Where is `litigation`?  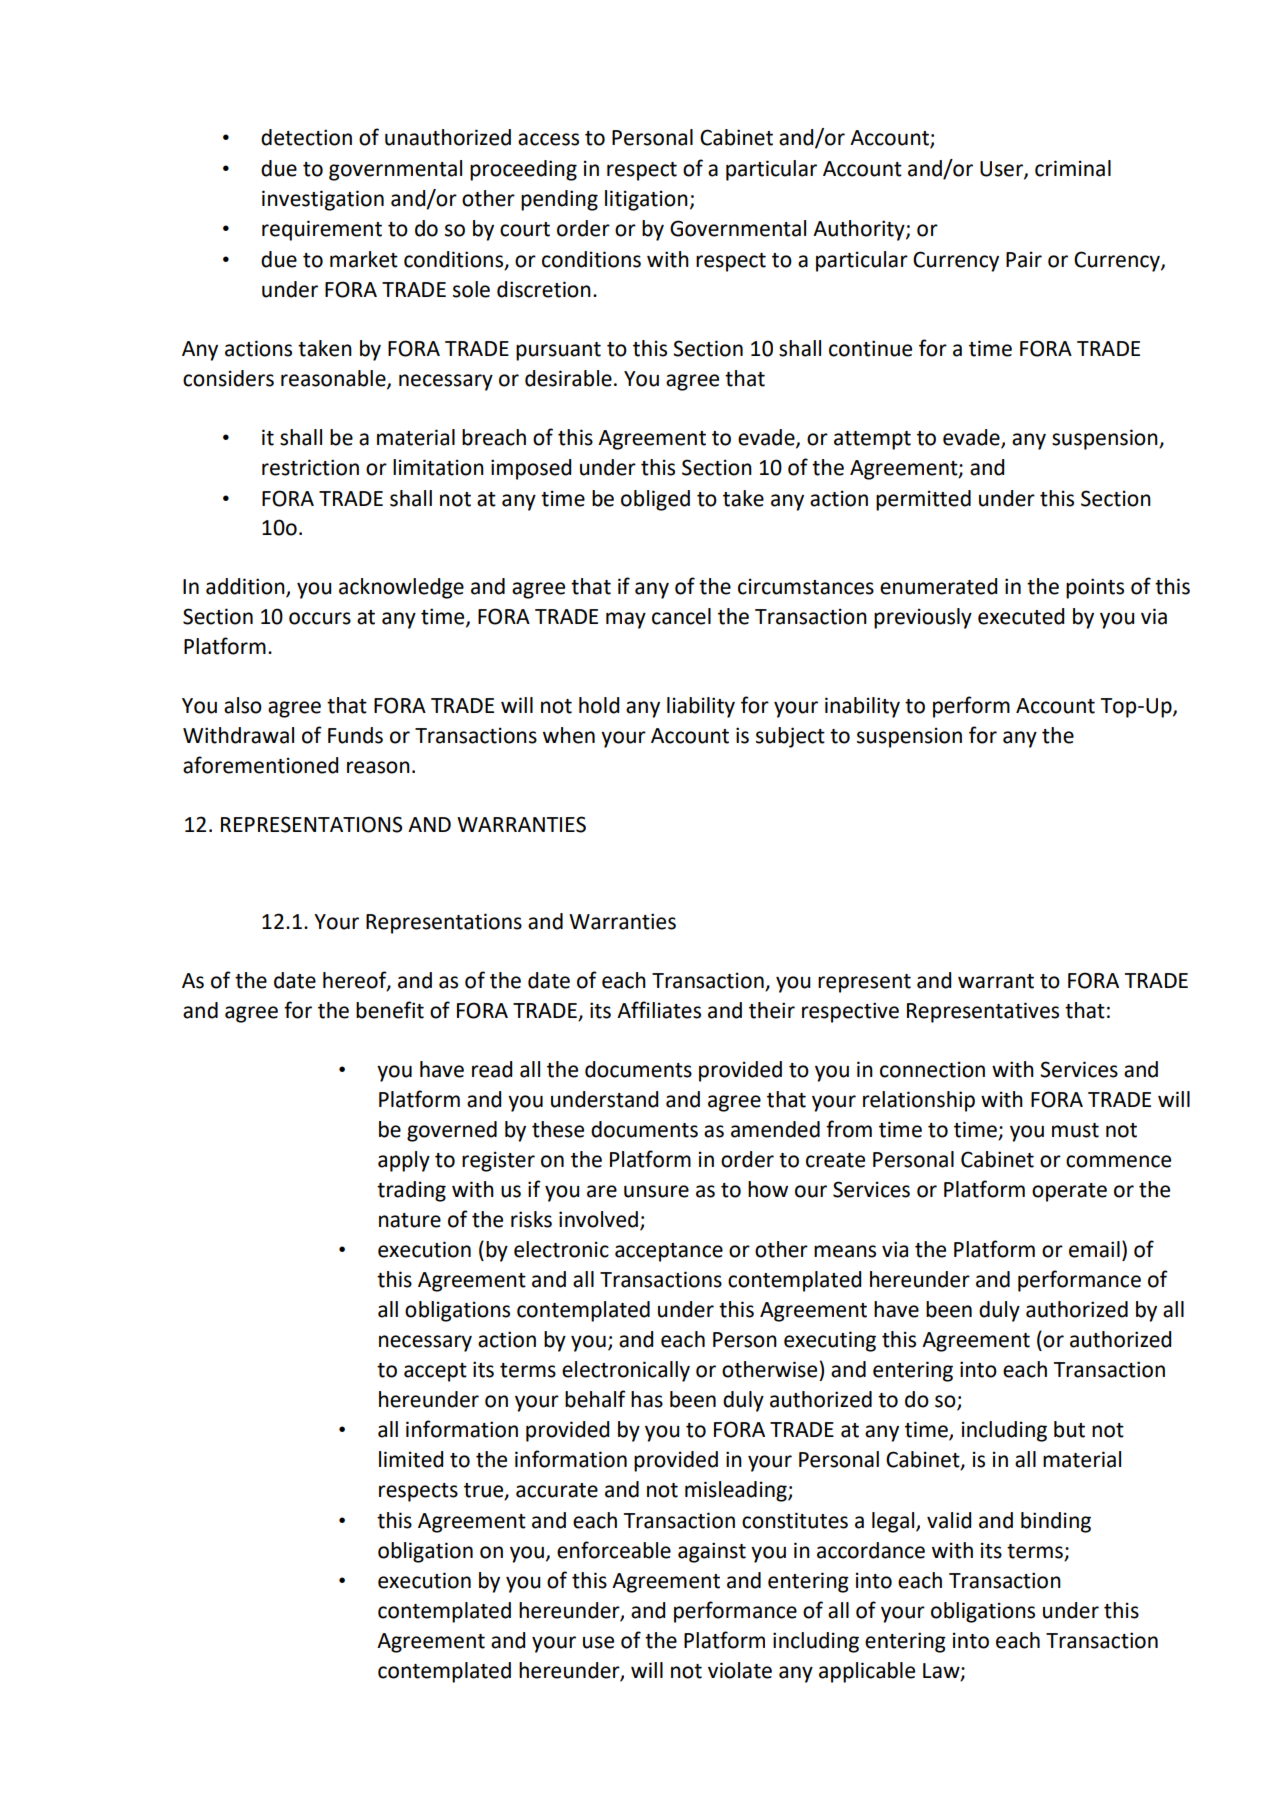
litigation is located at coordinates (646, 200).
